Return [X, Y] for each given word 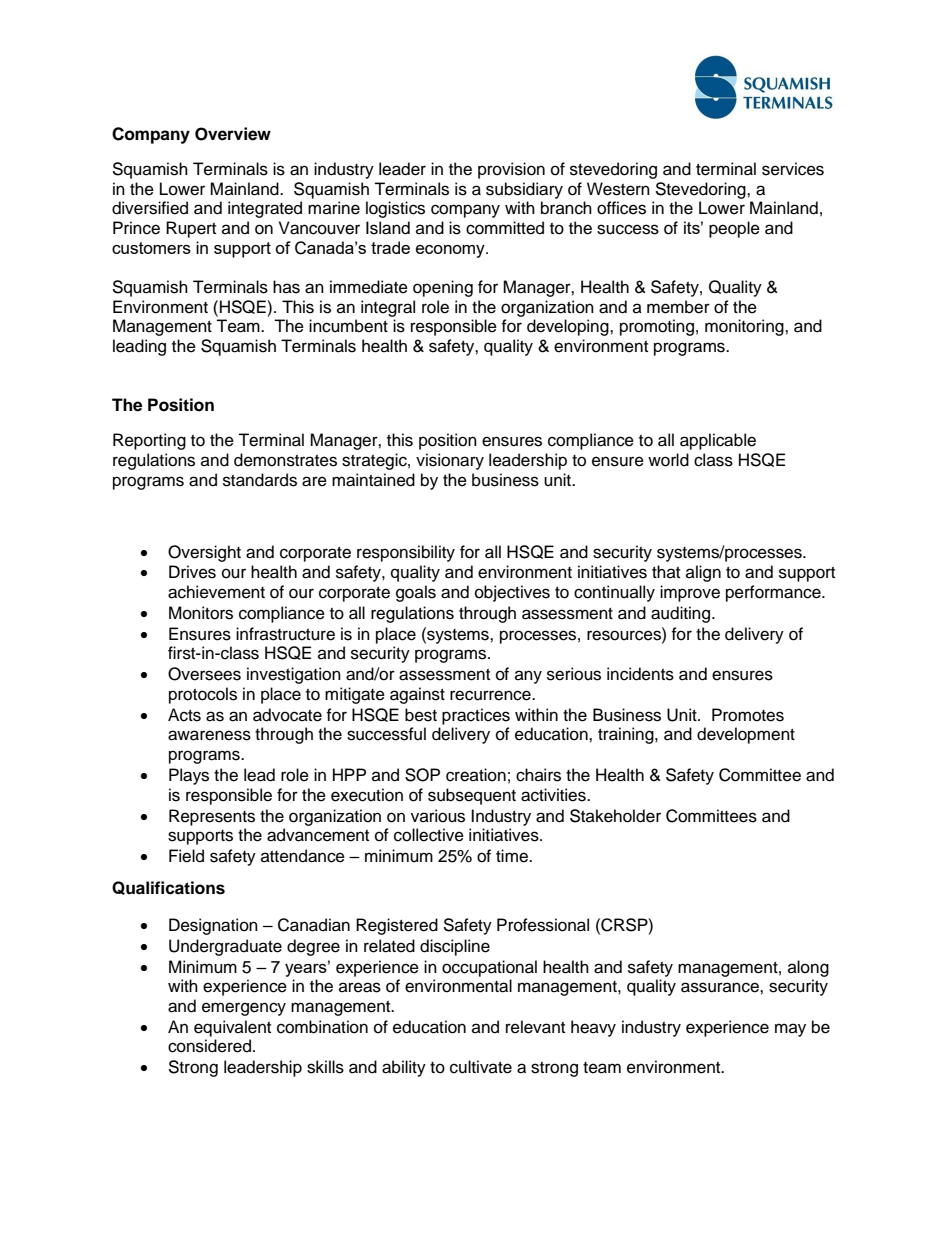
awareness [209, 735]
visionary [450, 461]
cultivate [481, 1067]
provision [511, 170]
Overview [233, 134]
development [746, 735]
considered [209, 1046]
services [793, 169]
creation [476, 775]
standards [260, 480]
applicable [718, 441]
